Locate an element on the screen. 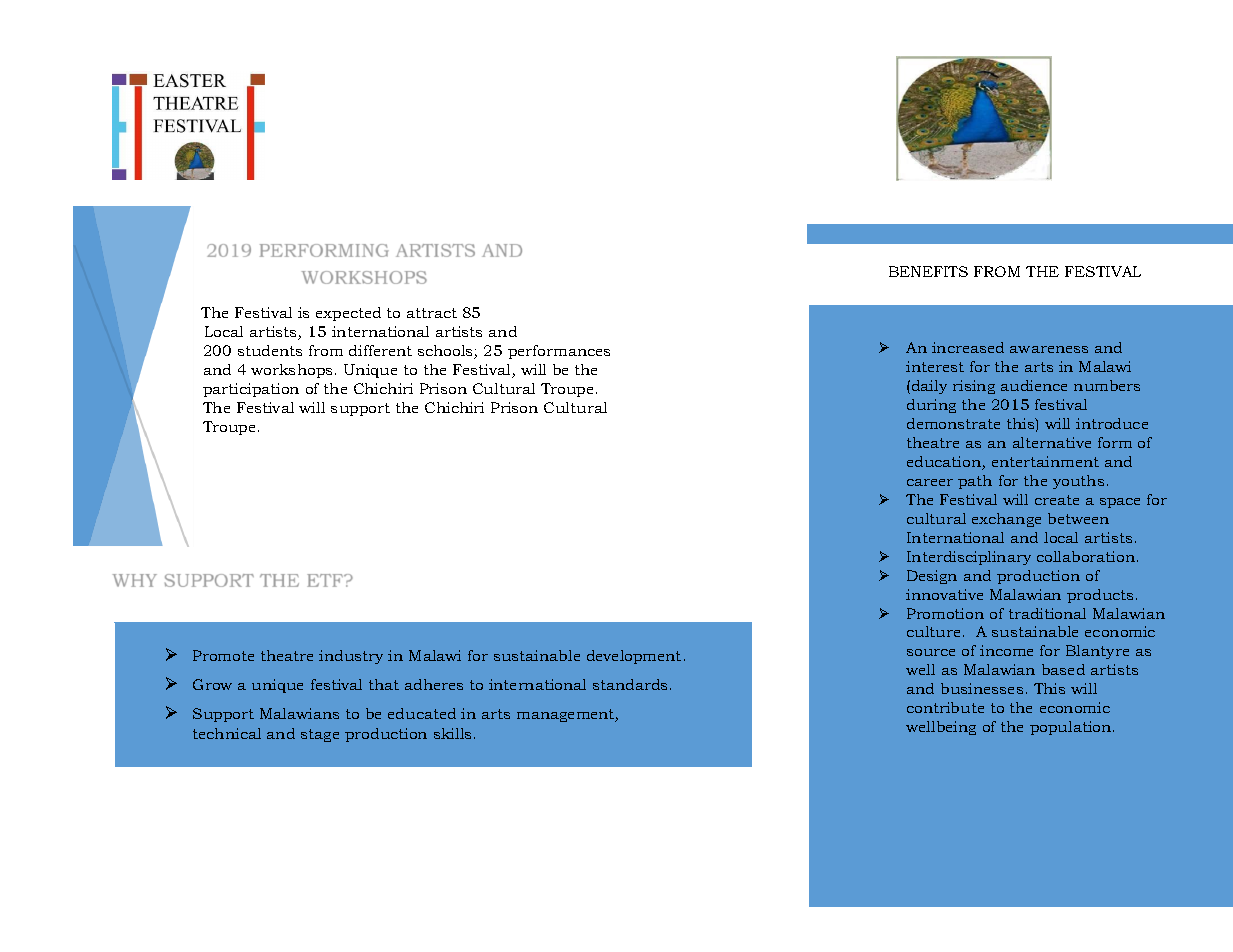 This screenshot has height=952, width=1233. stage is located at coordinates (320, 735).
